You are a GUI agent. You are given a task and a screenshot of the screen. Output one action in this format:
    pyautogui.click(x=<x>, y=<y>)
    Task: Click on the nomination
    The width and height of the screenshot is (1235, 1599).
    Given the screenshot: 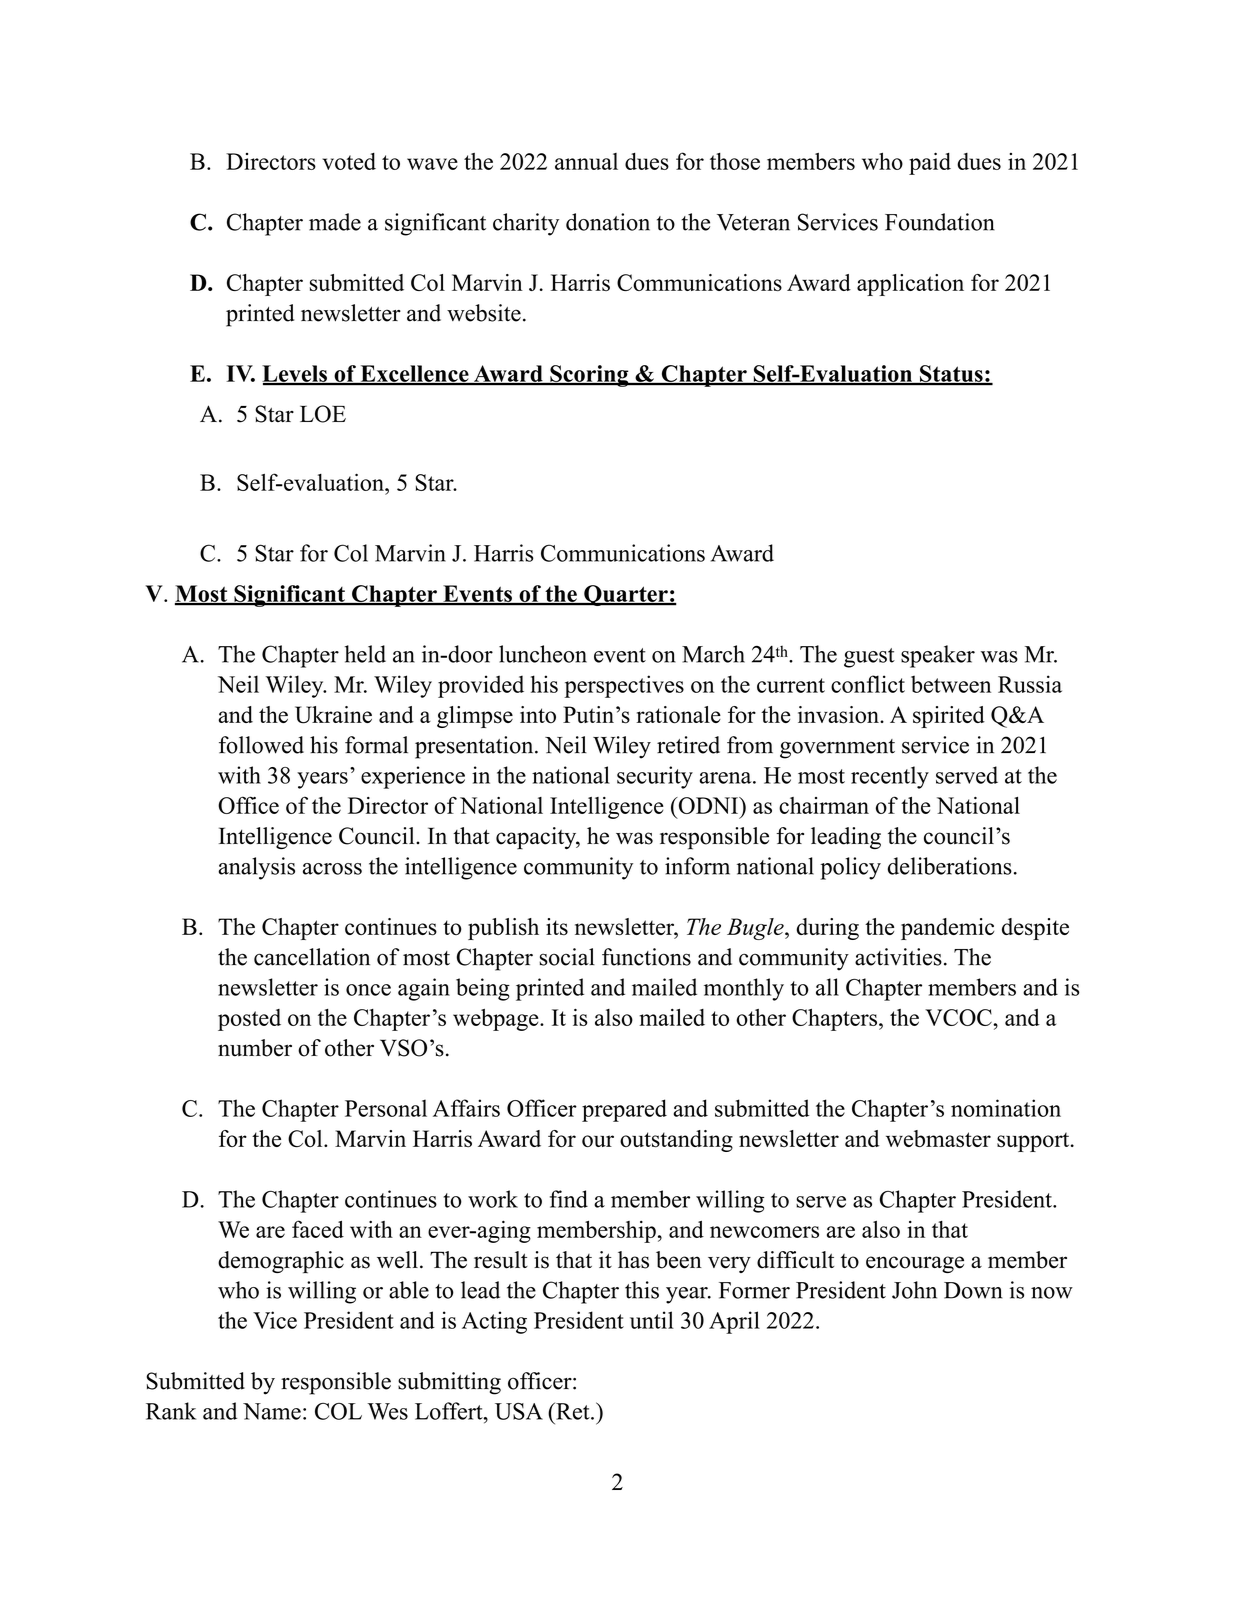 What is the action you would take?
    pyautogui.click(x=1006, y=1108)
